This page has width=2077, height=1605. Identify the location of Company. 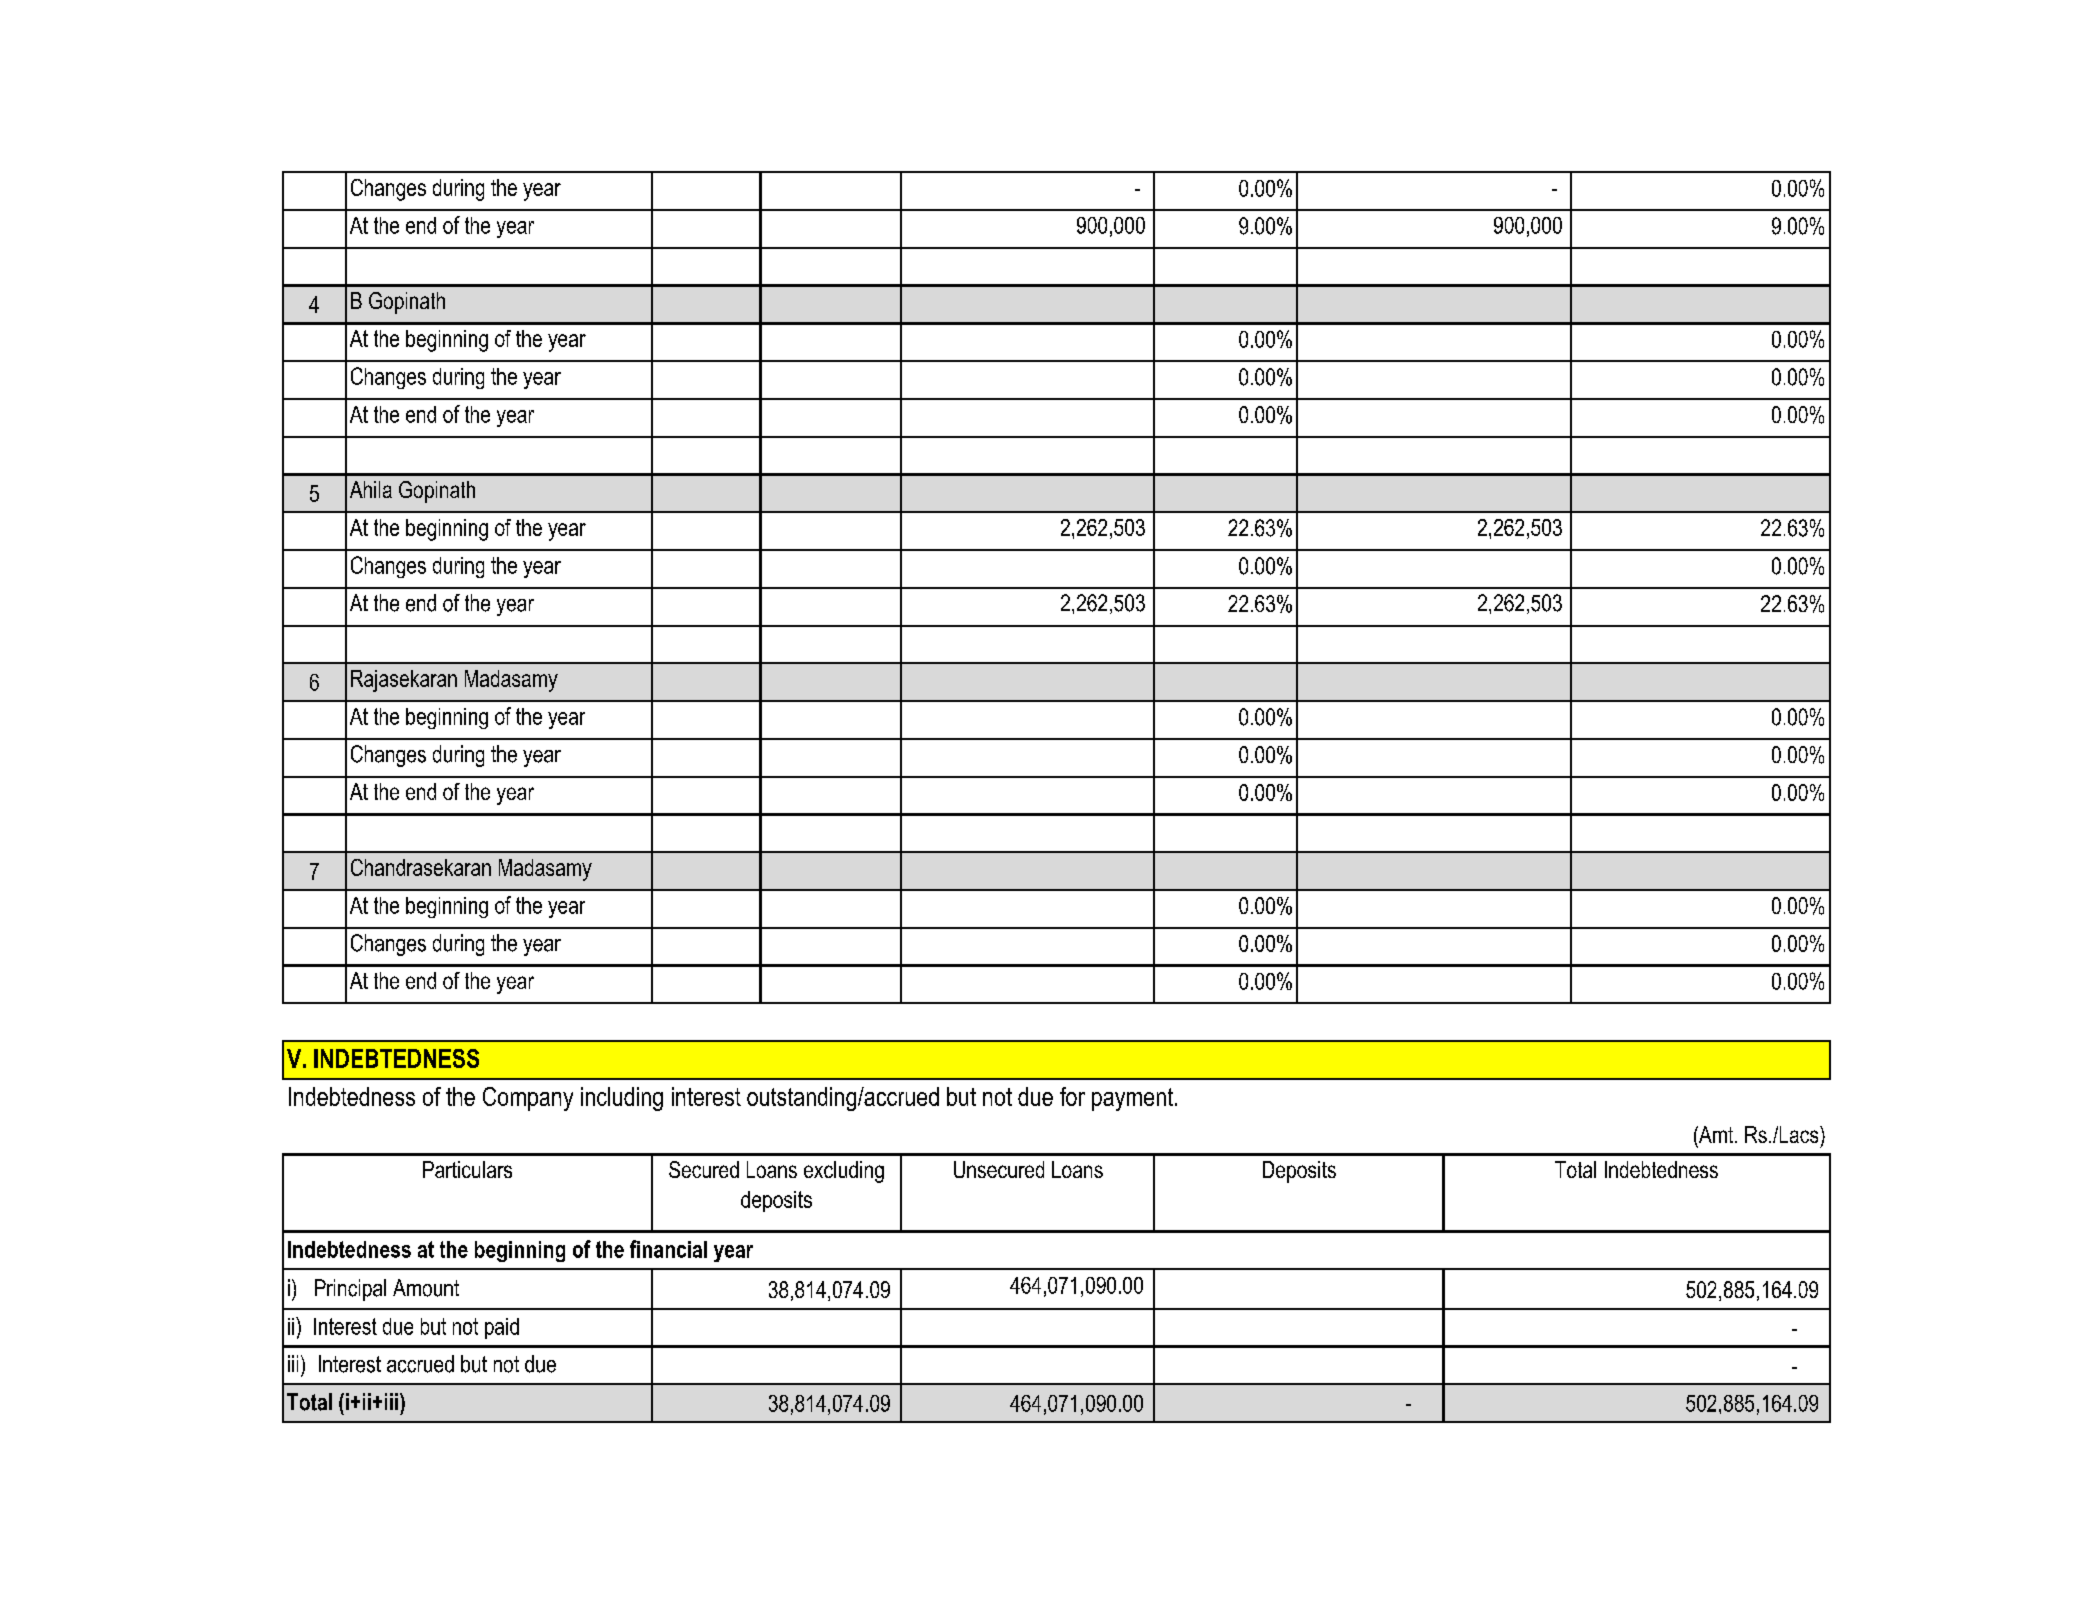
(528, 1099).
